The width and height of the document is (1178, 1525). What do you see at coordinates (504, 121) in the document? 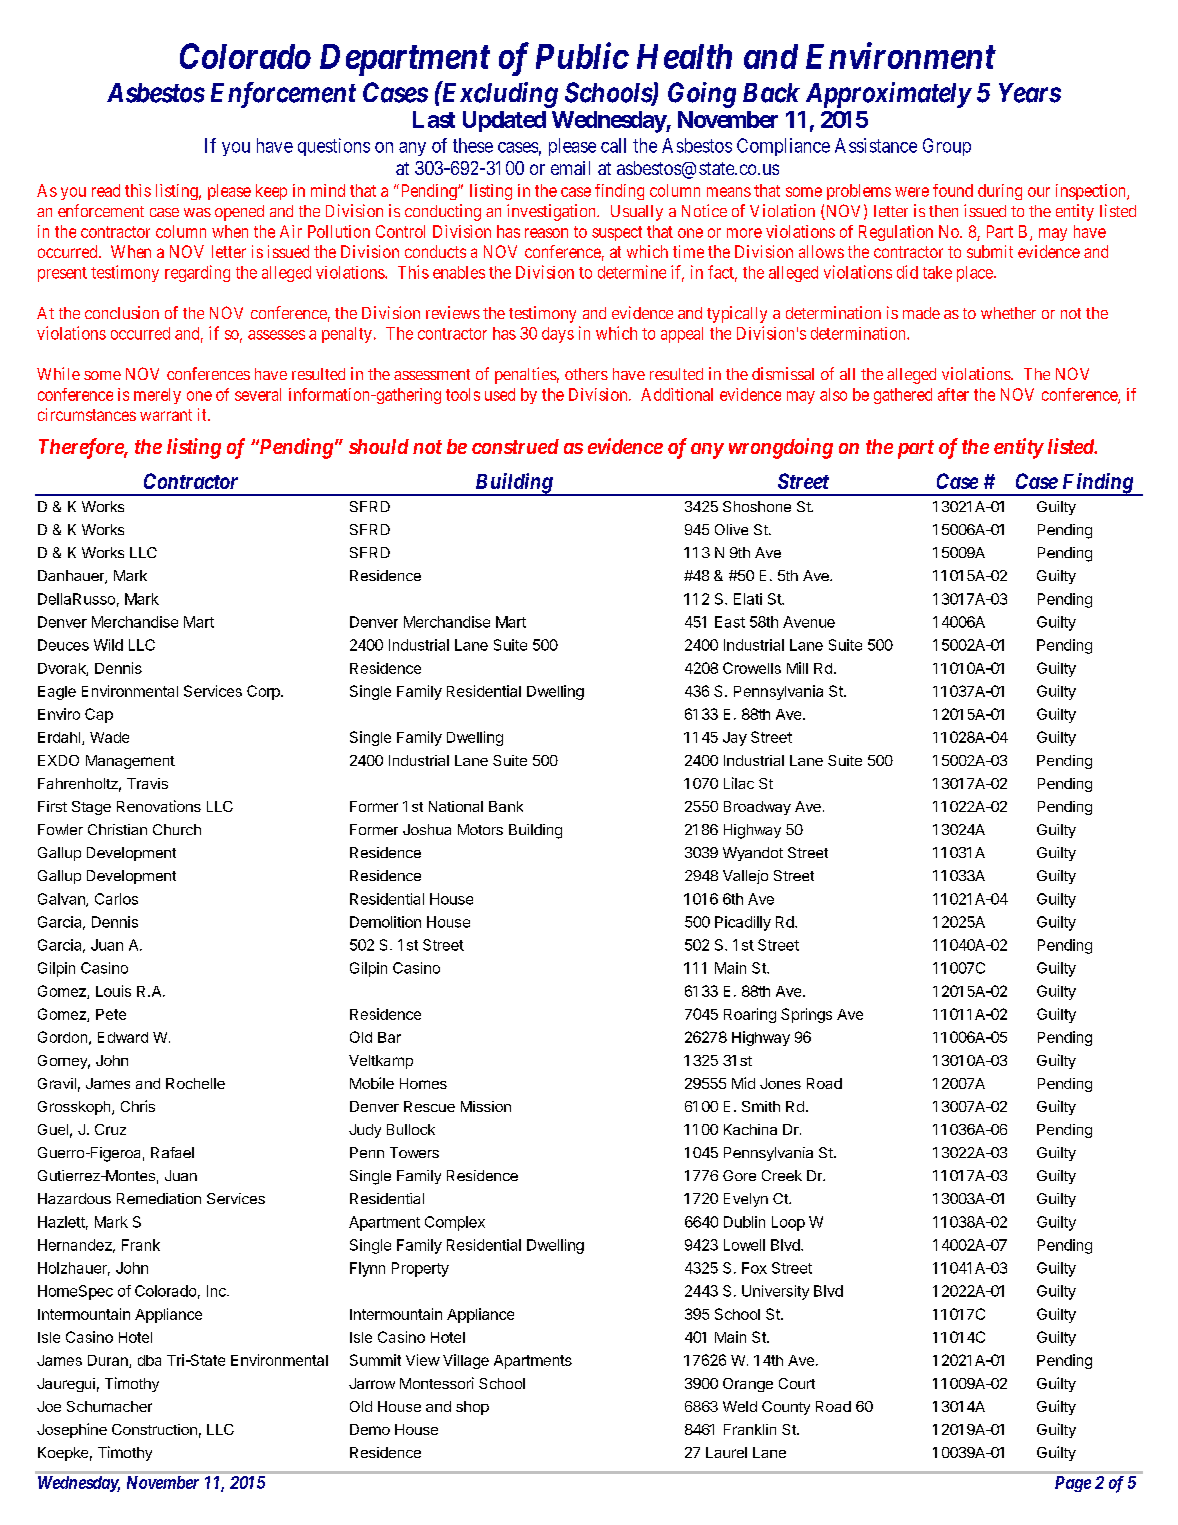
I see `Updated` at bounding box center [504, 121].
